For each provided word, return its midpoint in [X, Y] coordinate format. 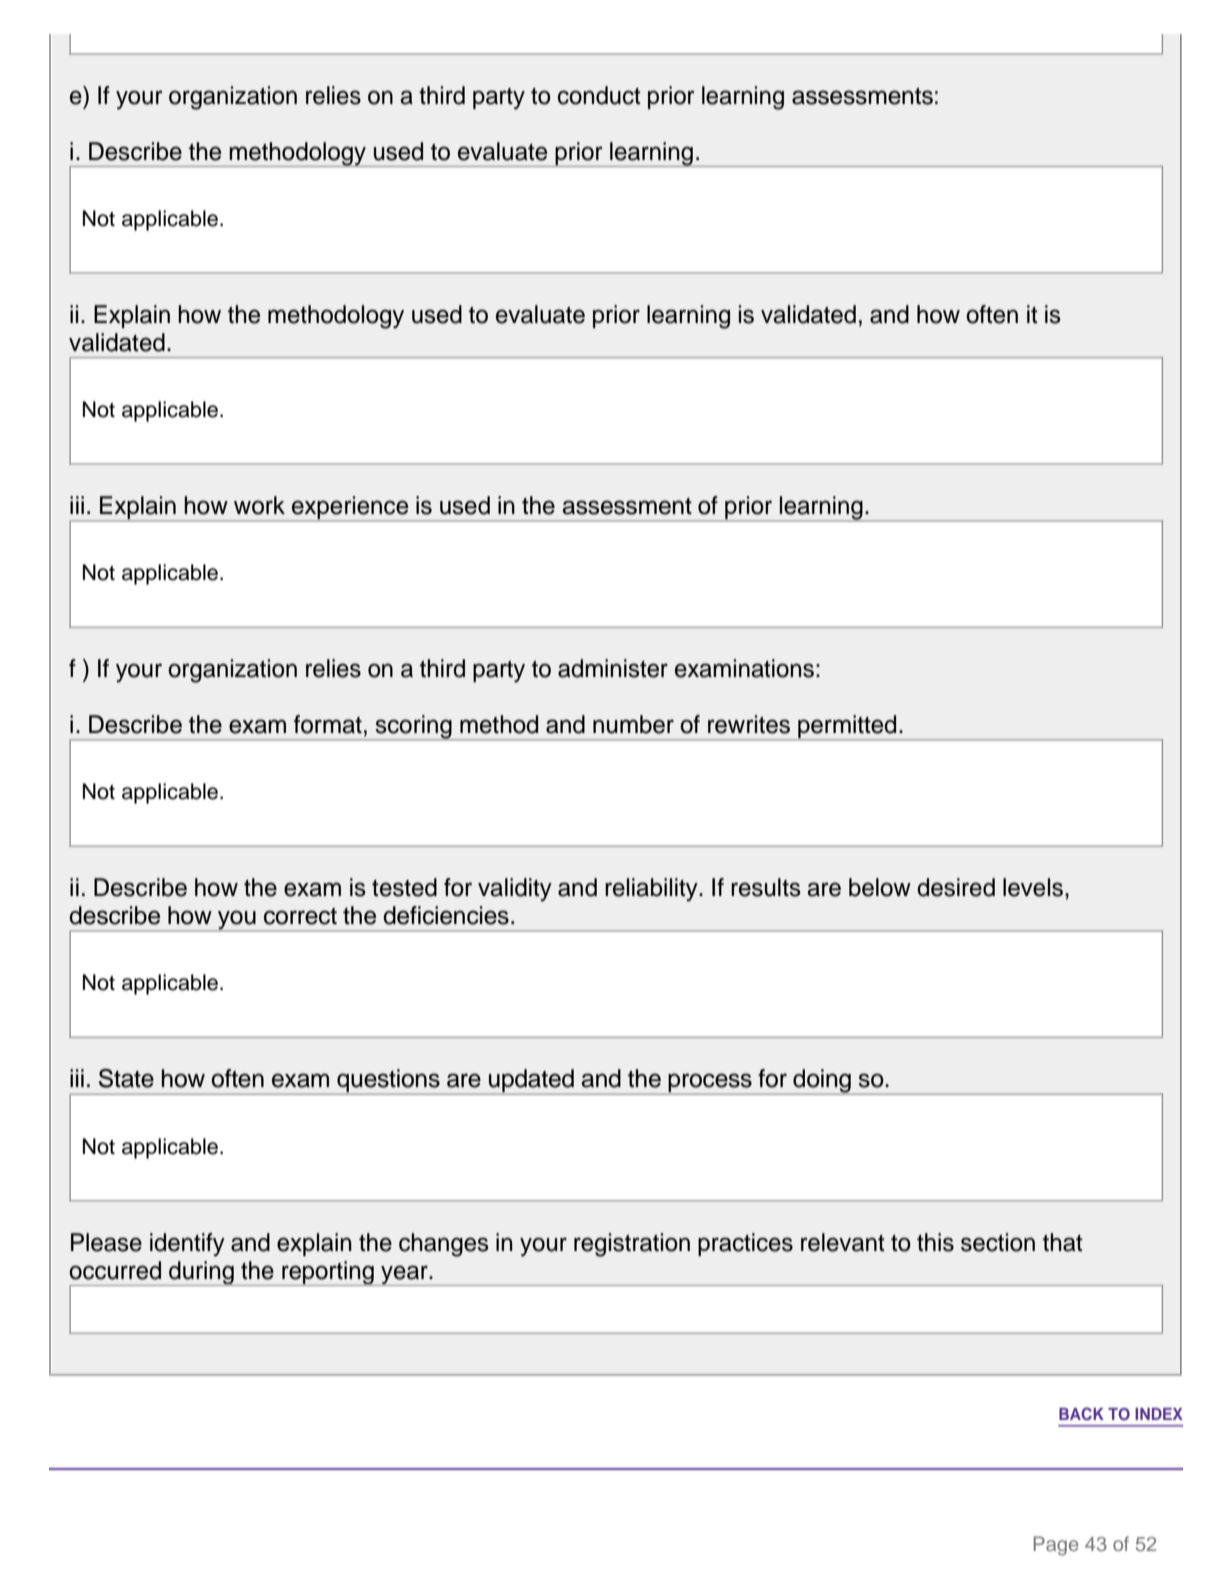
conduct [599, 95]
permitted [847, 727]
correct [300, 916]
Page [1056, 1546]
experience [350, 509]
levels [1033, 887]
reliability [652, 890]
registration [632, 1245]
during [201, 1273]
